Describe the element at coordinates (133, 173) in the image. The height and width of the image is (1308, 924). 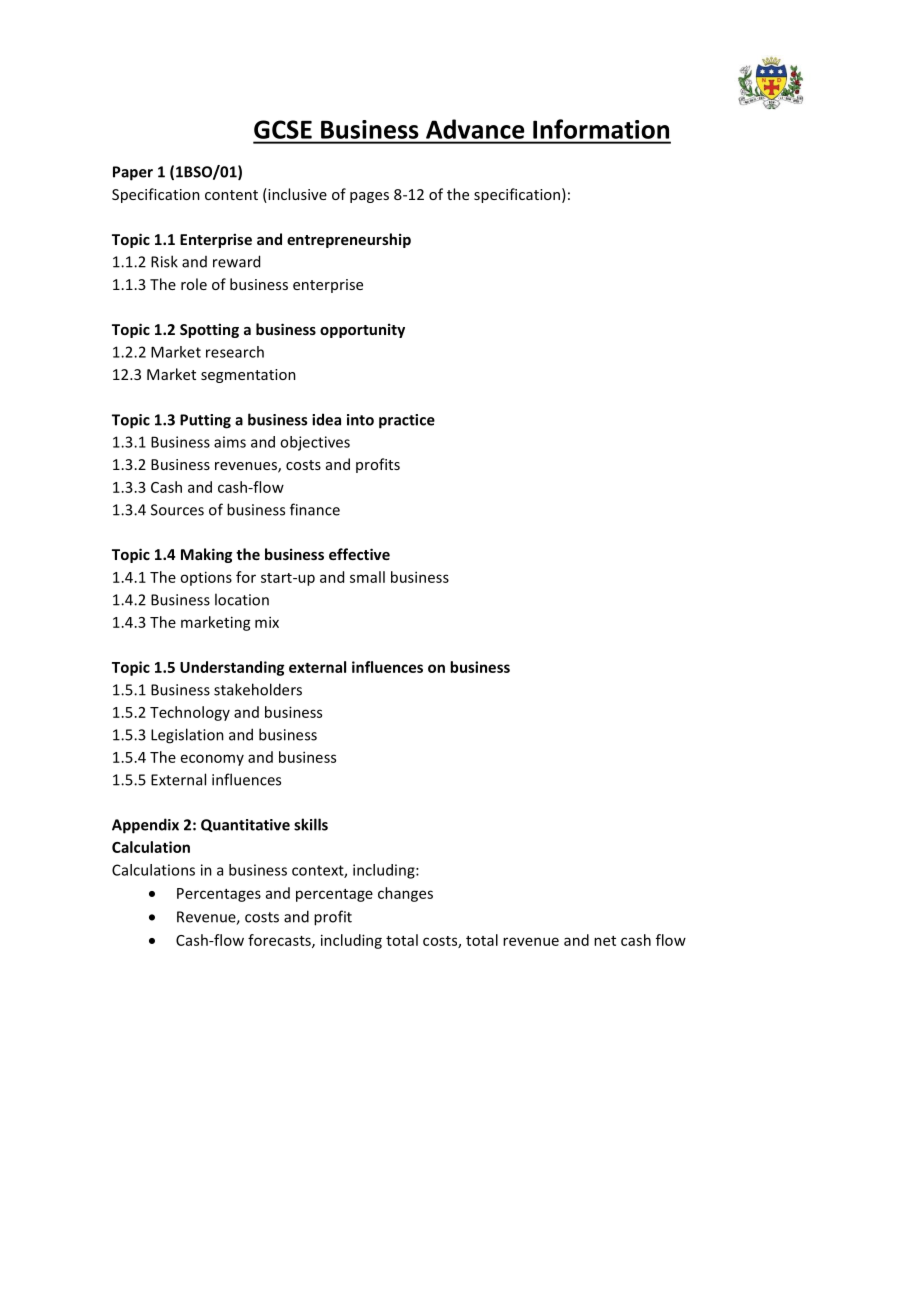
I see `Paper` at that location.
